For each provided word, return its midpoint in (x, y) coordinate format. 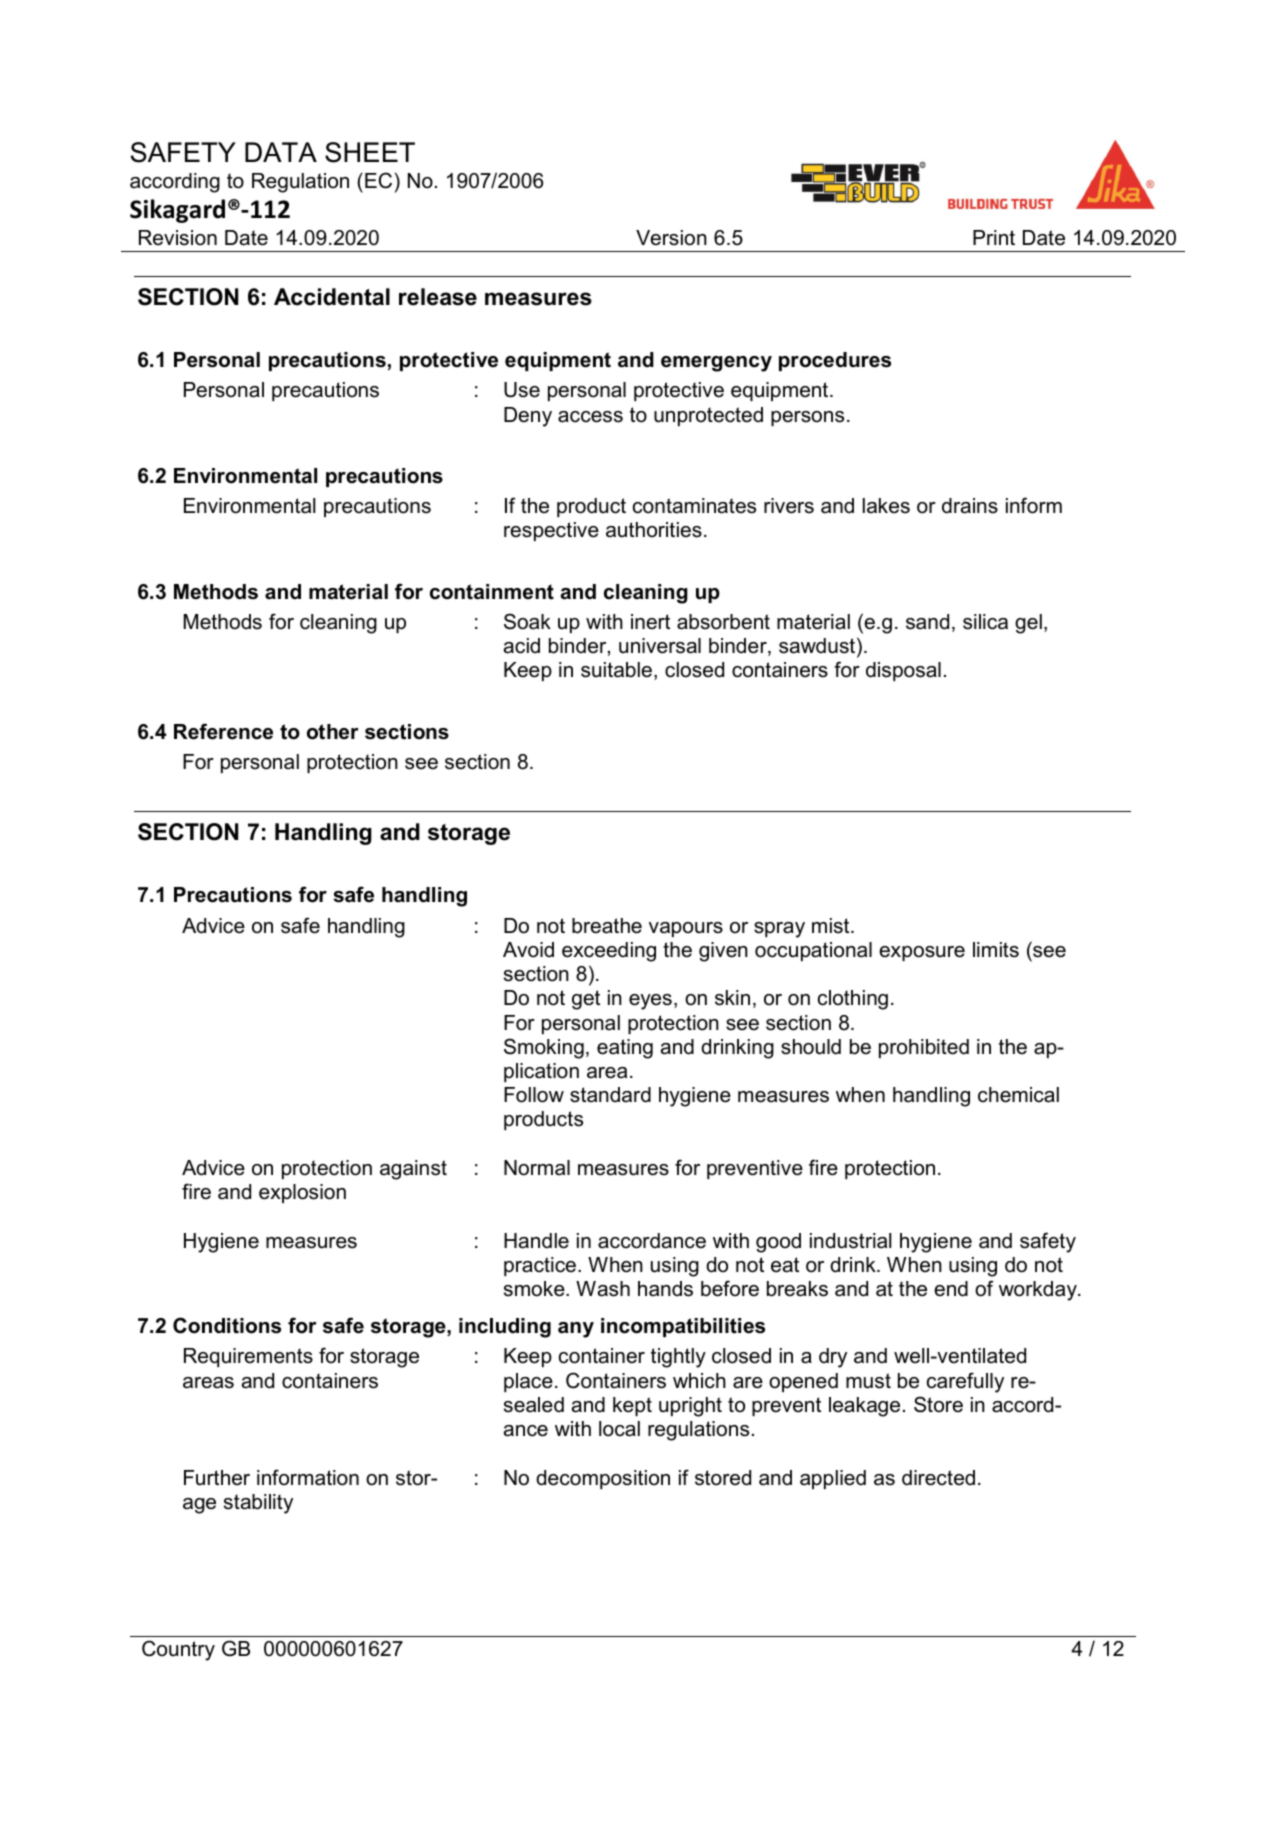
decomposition (603, 1479)
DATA (281, 152)
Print (994, 237)
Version (671, 238)
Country (178, 1650)
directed (938, 1478)
